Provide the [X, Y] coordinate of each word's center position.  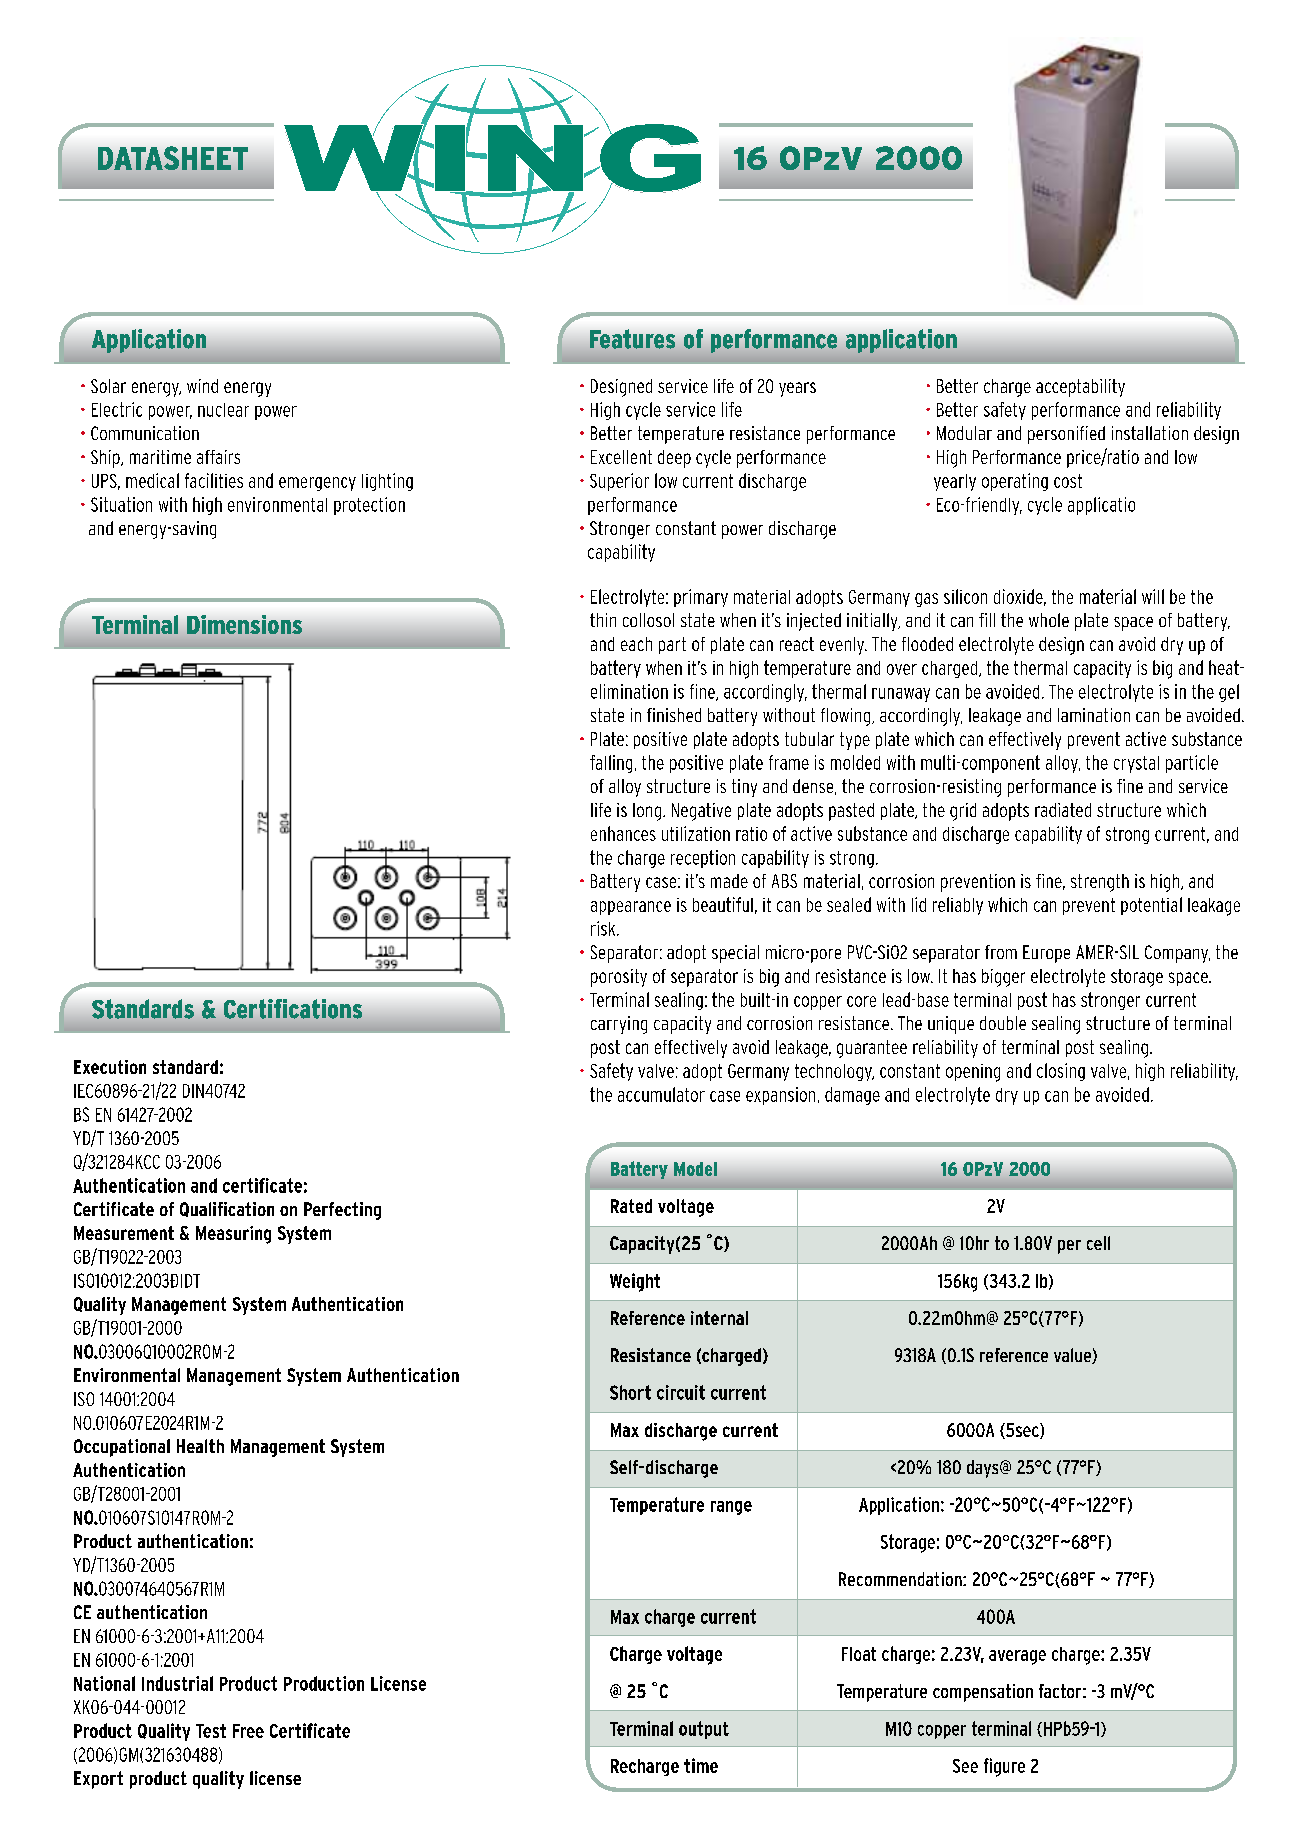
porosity [619, 978]
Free [248, 1731]
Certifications [293, 1009]
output [704, 1730]
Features [632, 339]
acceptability [1080, 388]
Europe [1046, 954]
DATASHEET [173, 158]
